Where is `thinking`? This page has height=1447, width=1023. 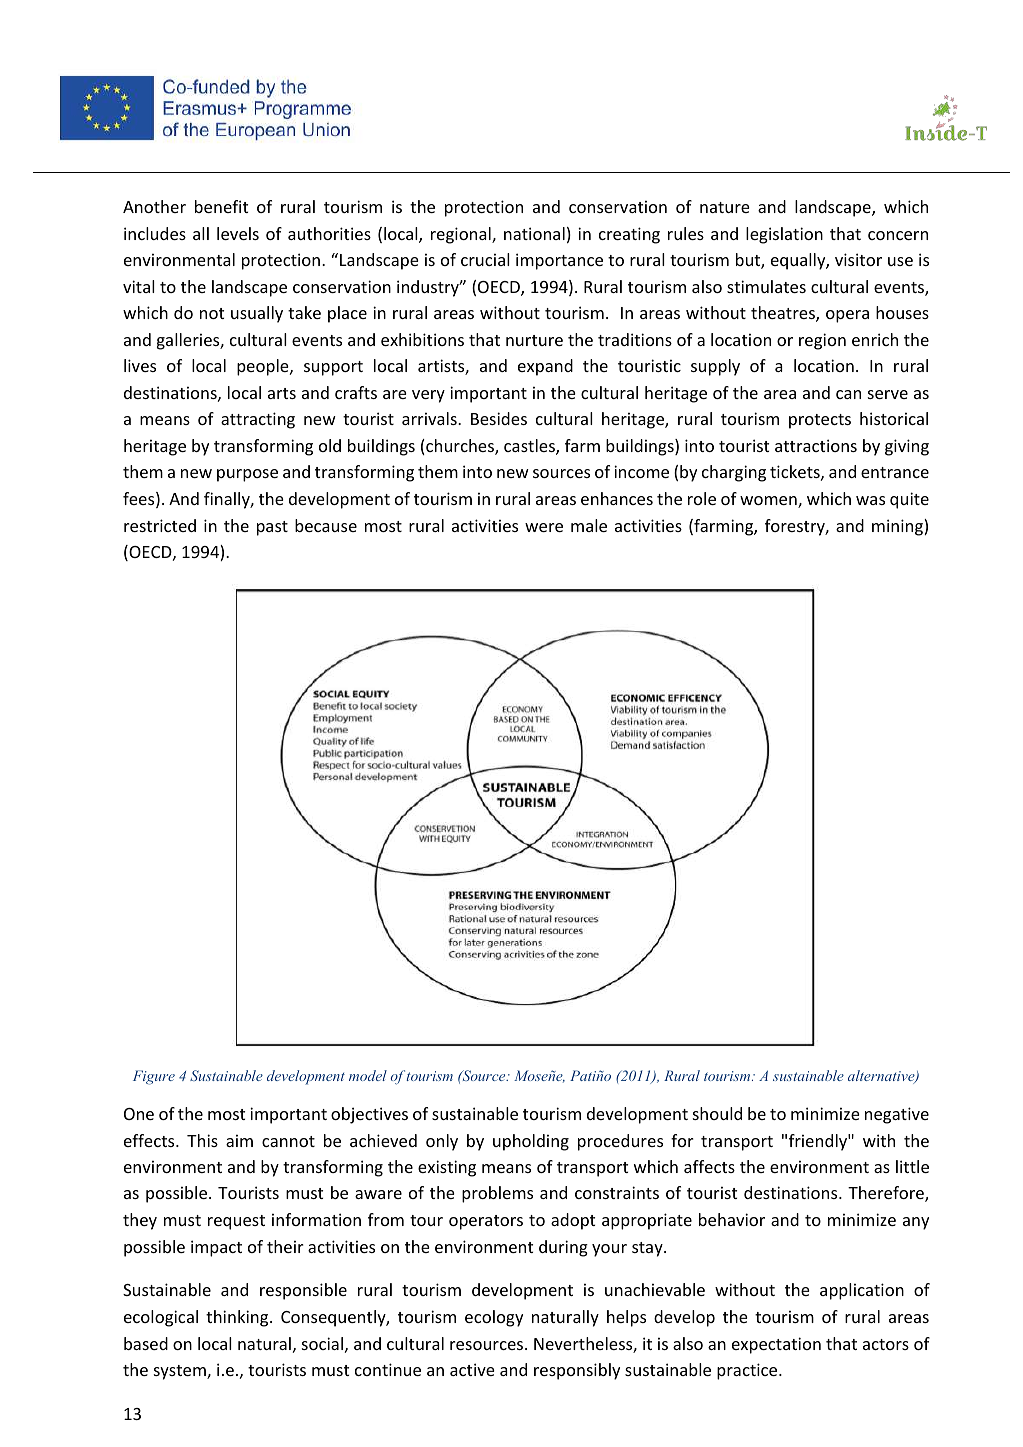
thinking is located at coordinates (238, 1318).
